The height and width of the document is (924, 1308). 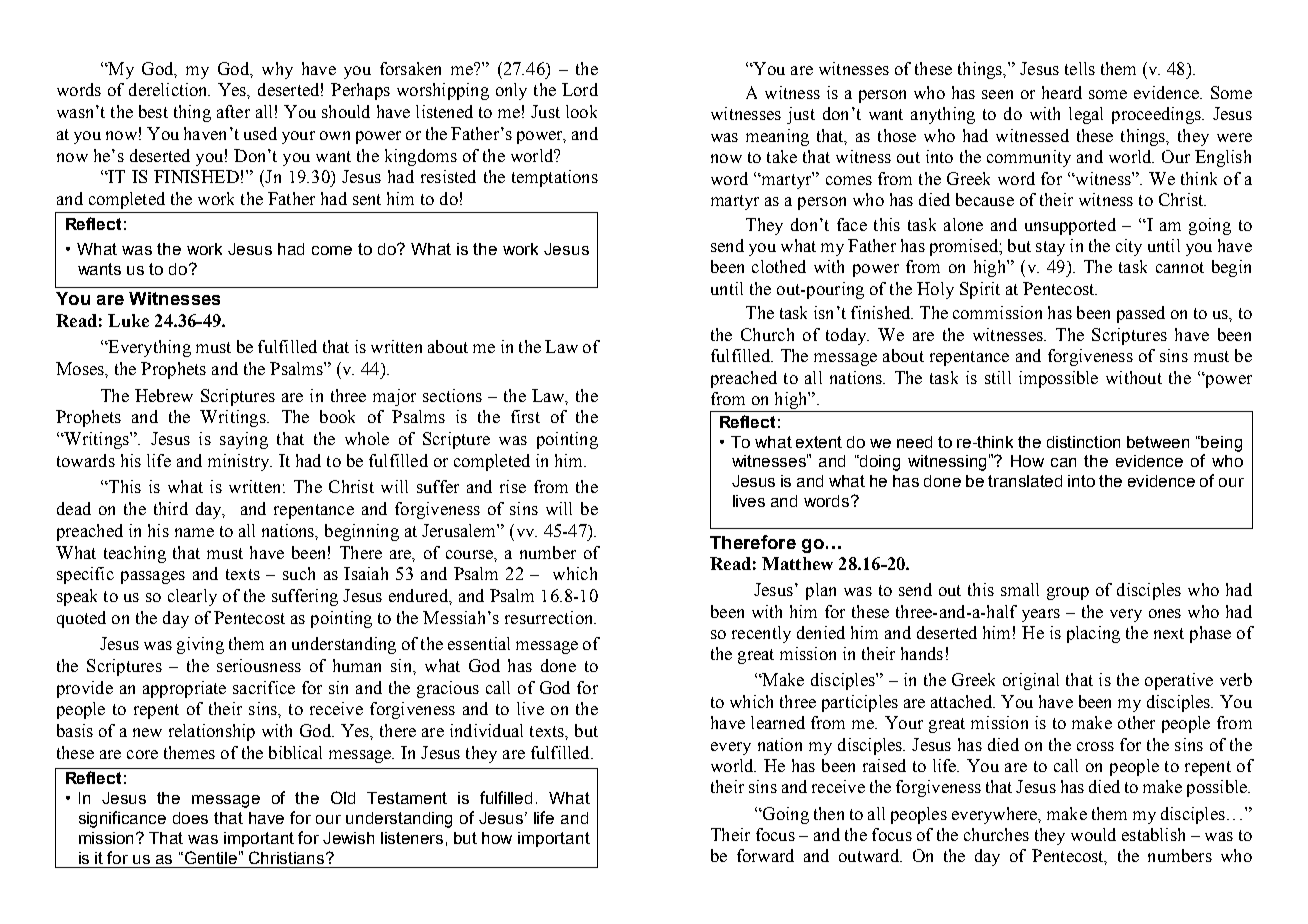 What do you see at coordinates (1083, 442) in the document?
I see `distinction` at bounding box center [1083, 442].
